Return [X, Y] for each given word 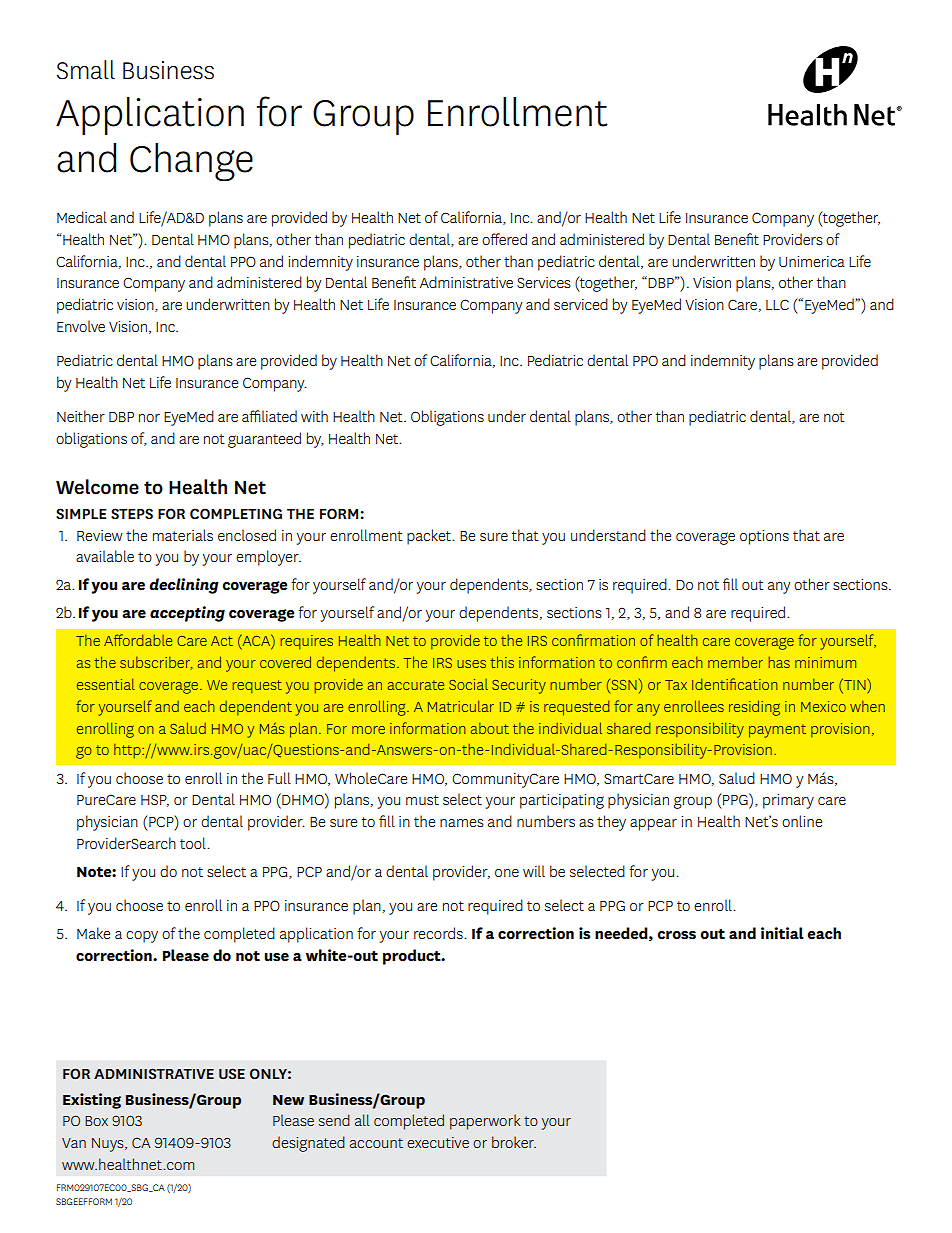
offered [504, 239]
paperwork [485, 1122]
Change [191, 162]
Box [96, 1121]
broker [514, 1142]
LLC [777, 304]
